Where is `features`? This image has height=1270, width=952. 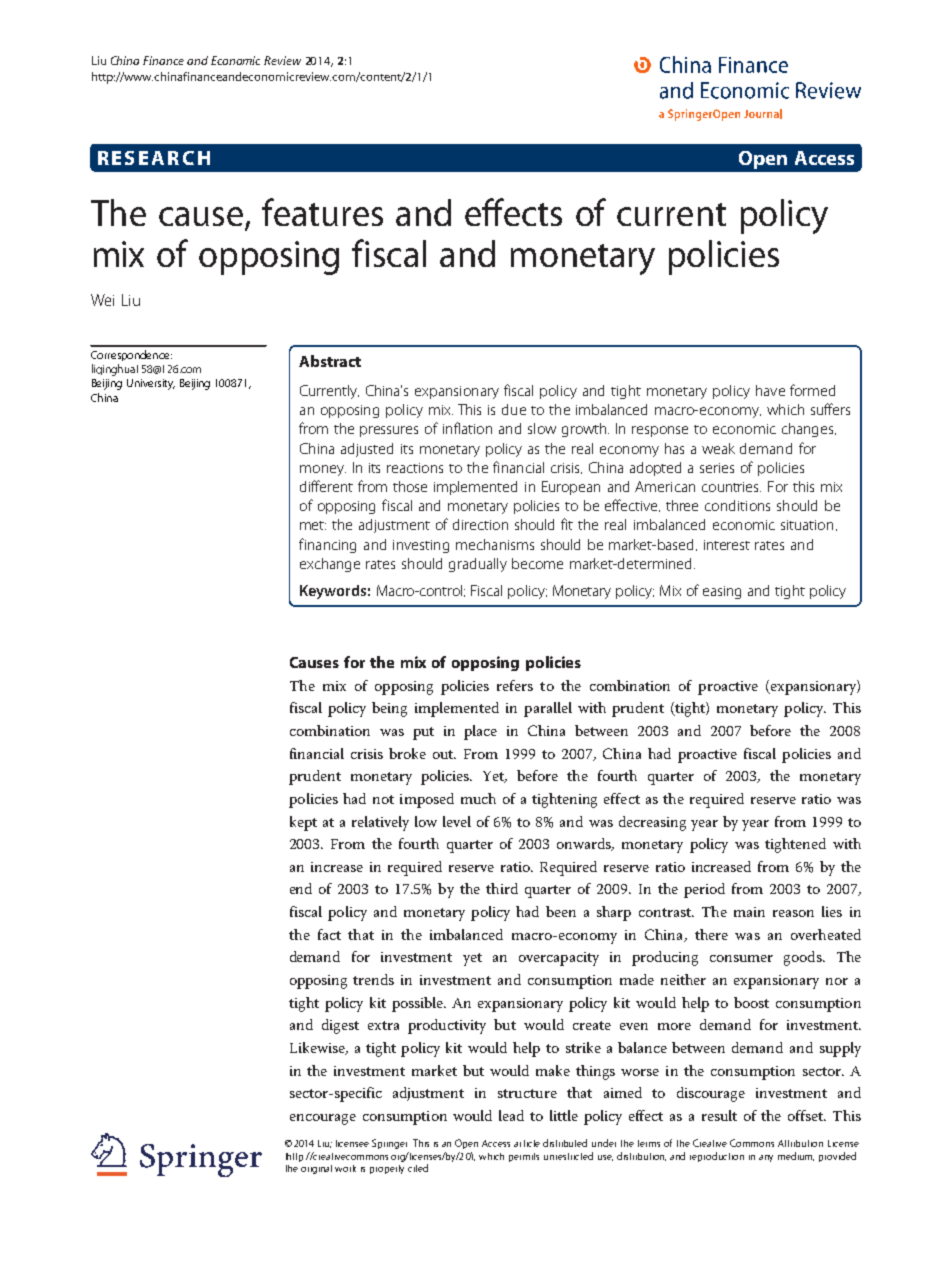 features is located at coordinates (322, 212).
